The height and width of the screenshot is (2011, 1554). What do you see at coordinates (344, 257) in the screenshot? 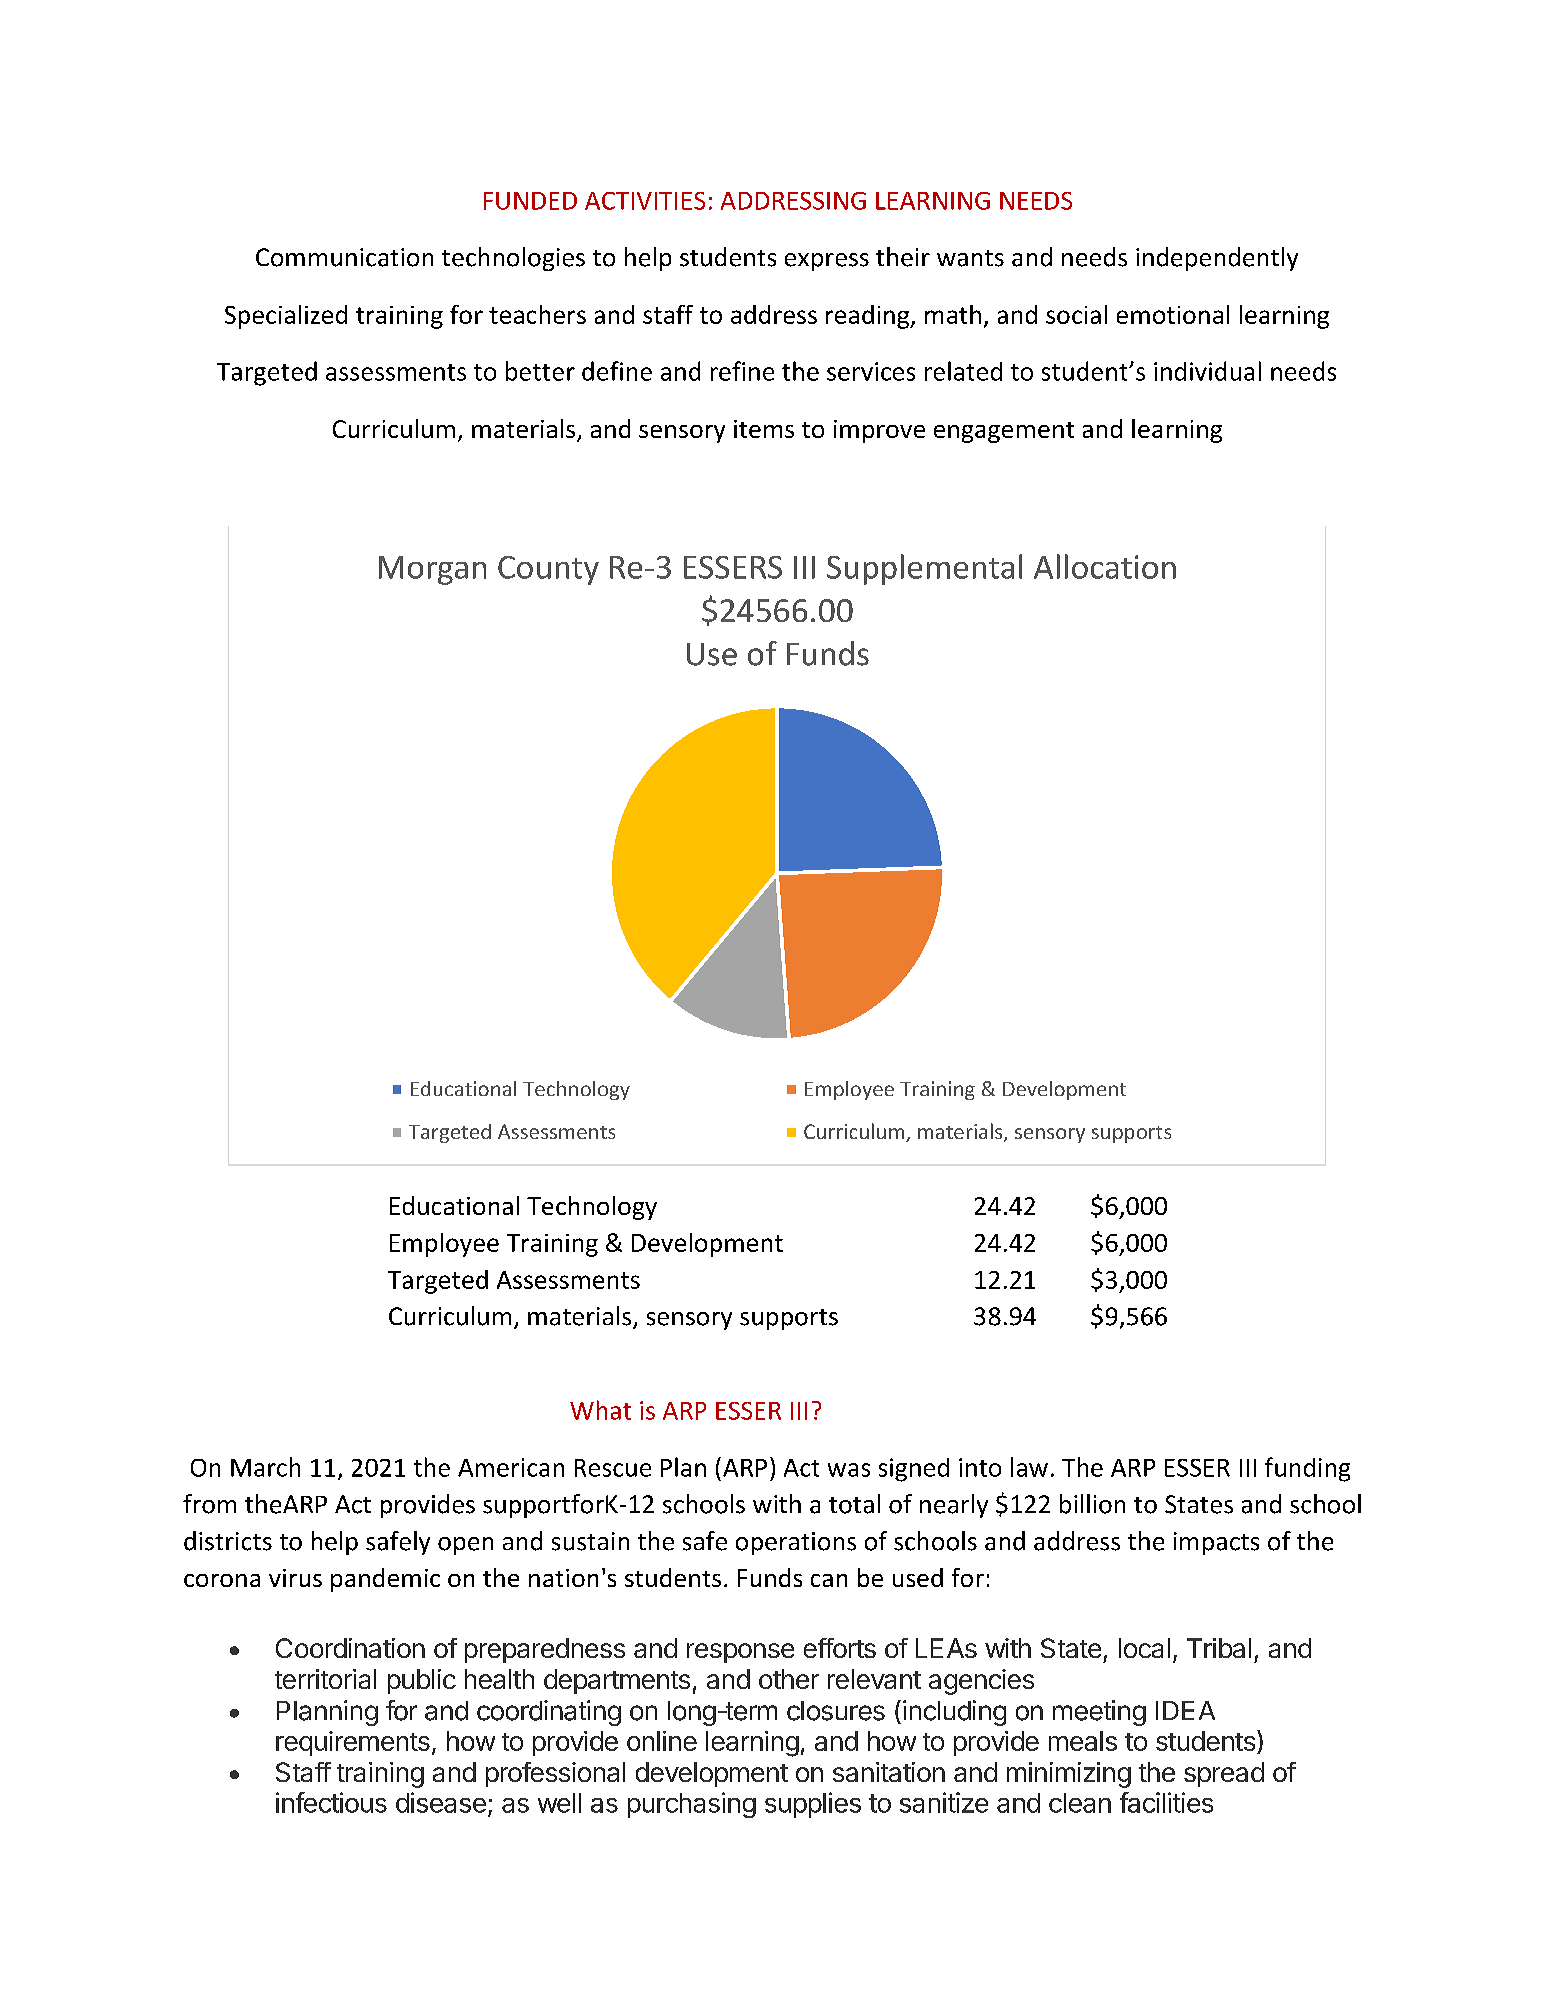
I see `Communication` at bounding box center [344, 257].
